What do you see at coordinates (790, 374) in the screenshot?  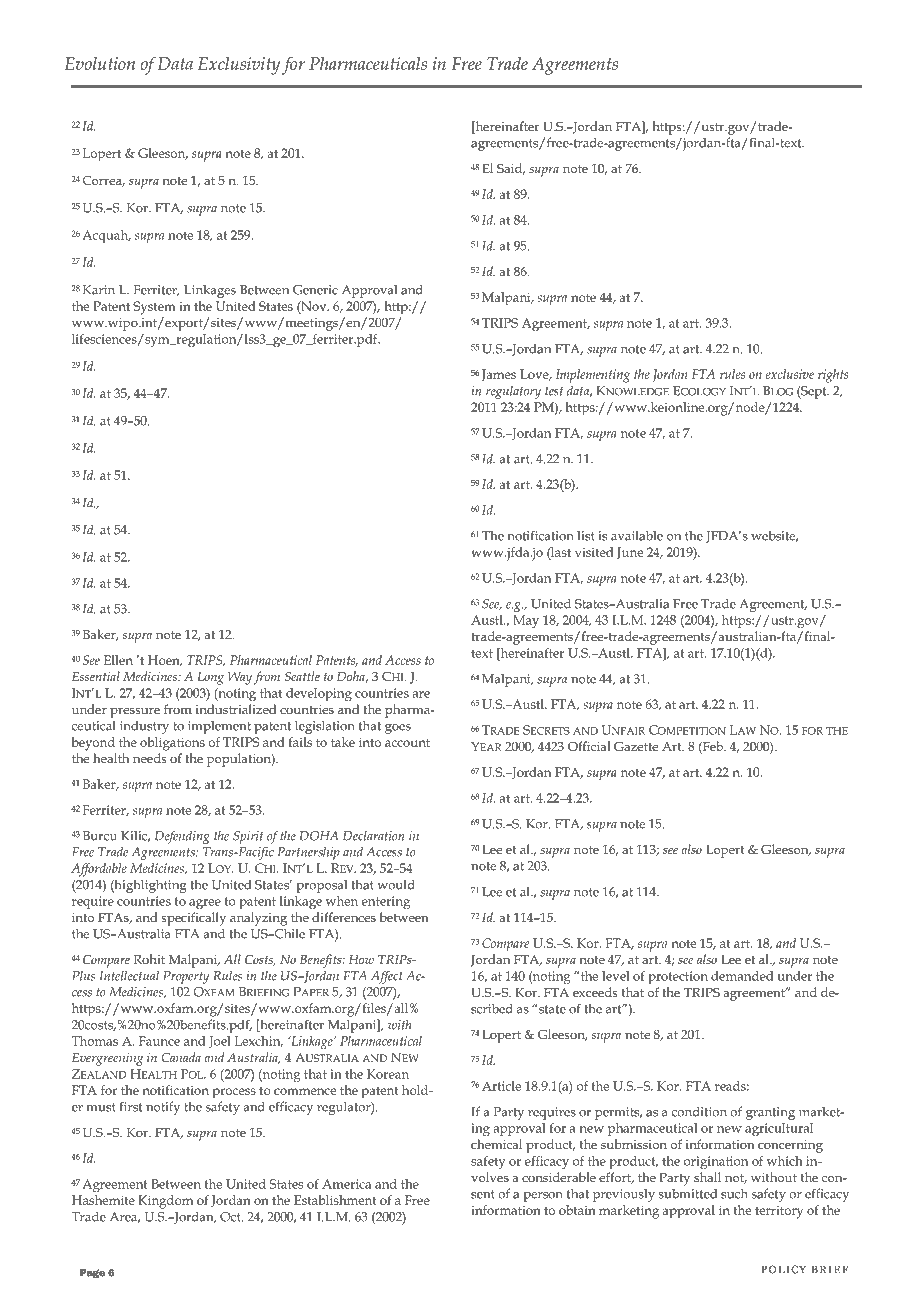 I see `exclusive` at bounding box center [790, 374].
